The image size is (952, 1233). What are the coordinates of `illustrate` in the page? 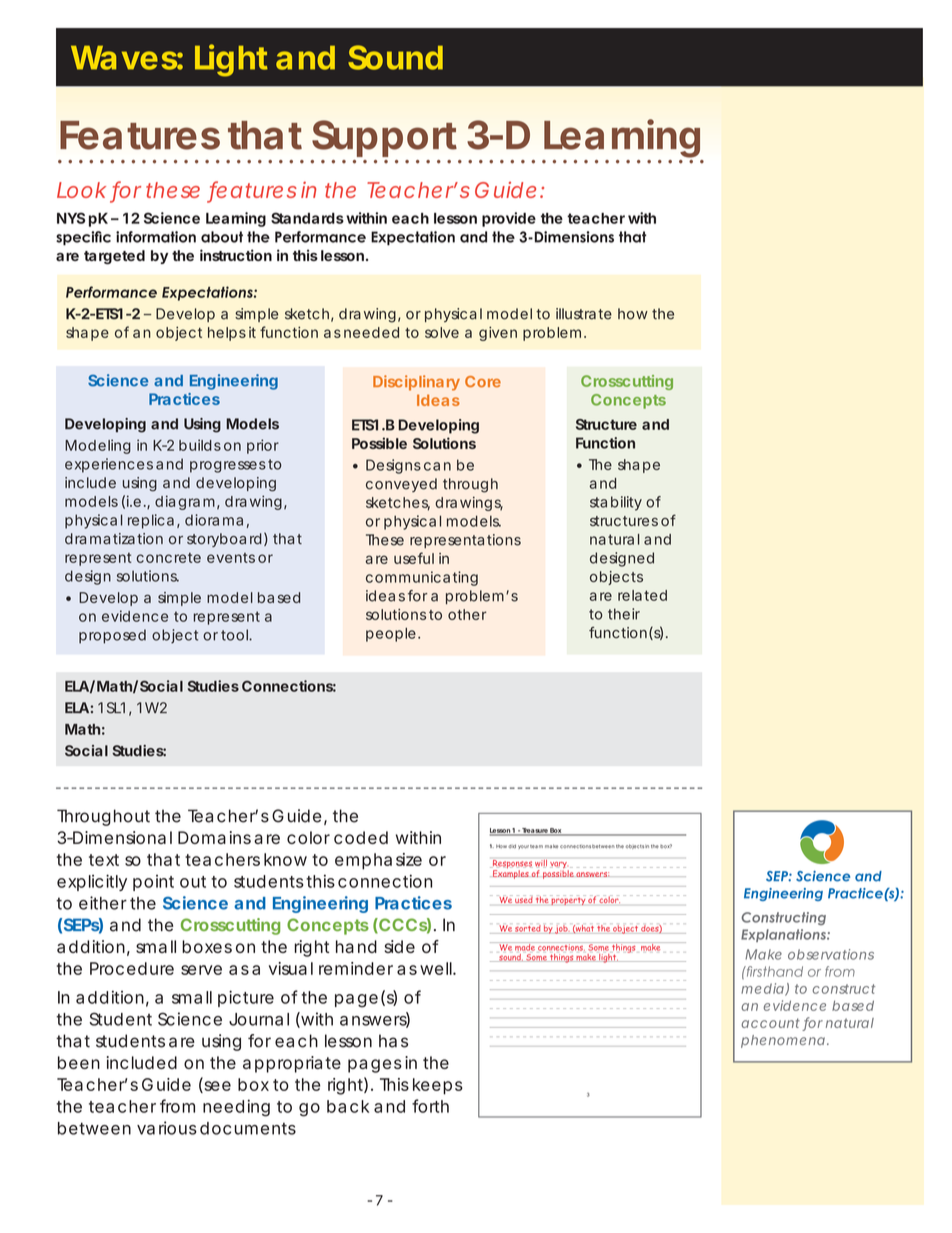 It's located at (584, 314).
